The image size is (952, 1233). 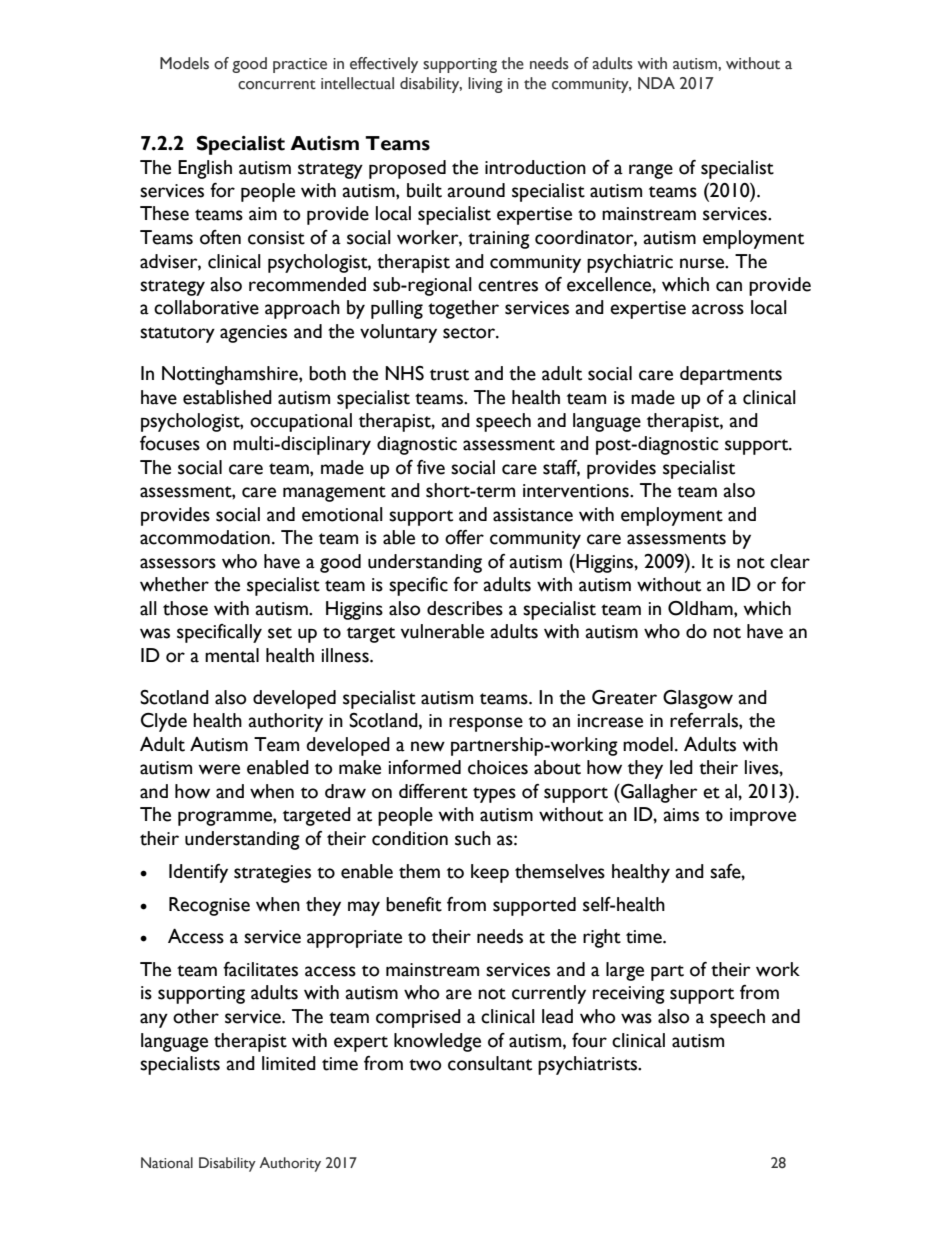 What do you see at coordinates (465, 608) in the screenshot?
I see `describes` at bounding box center [465, 608].
